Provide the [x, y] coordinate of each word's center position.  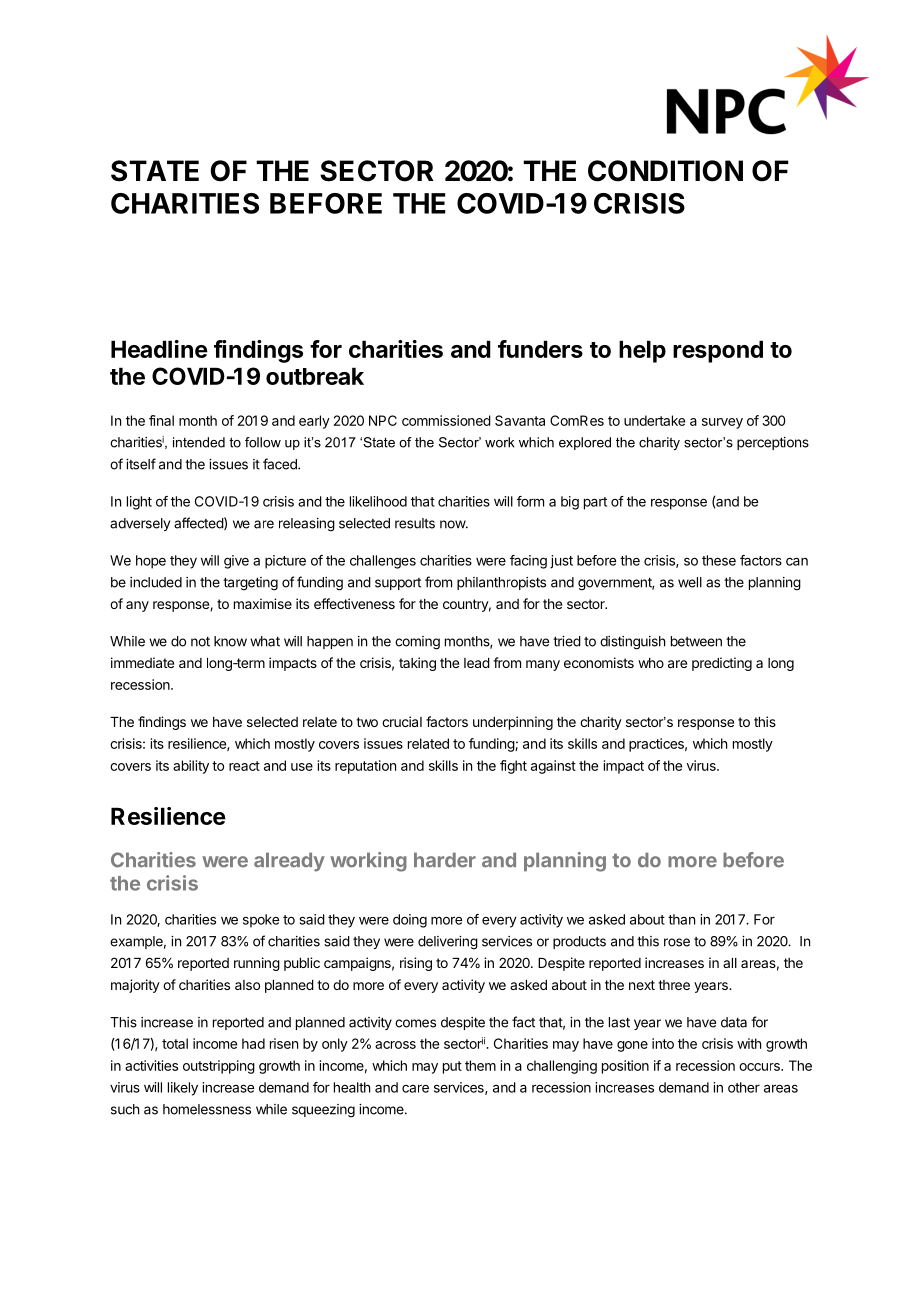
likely [183, 1089]
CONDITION [665, 171]
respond [718, 351]
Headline [159, 349]
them [480, 1065]
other [744, 1087]
